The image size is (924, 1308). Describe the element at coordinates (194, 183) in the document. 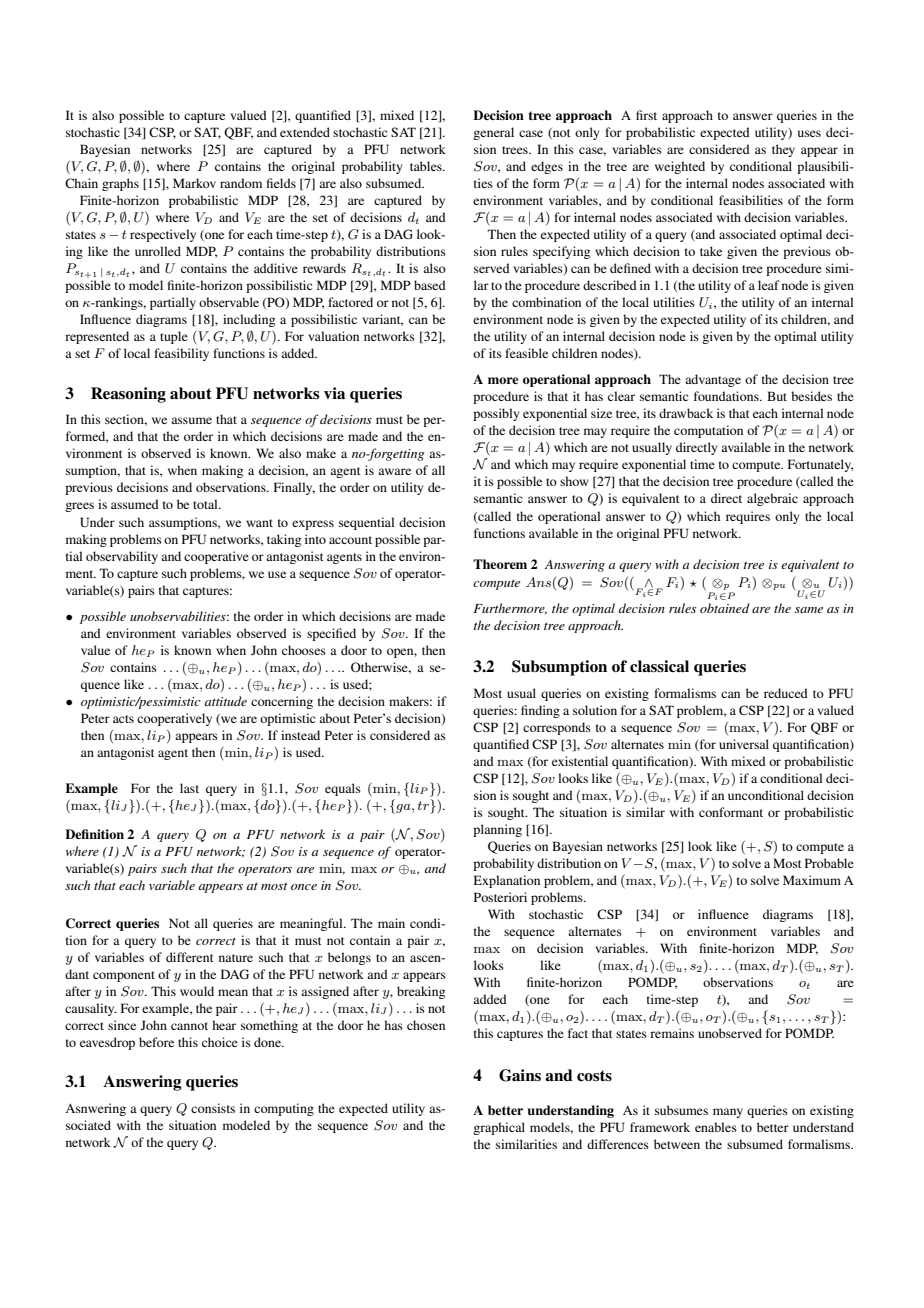

I see `Markov` at that location.
